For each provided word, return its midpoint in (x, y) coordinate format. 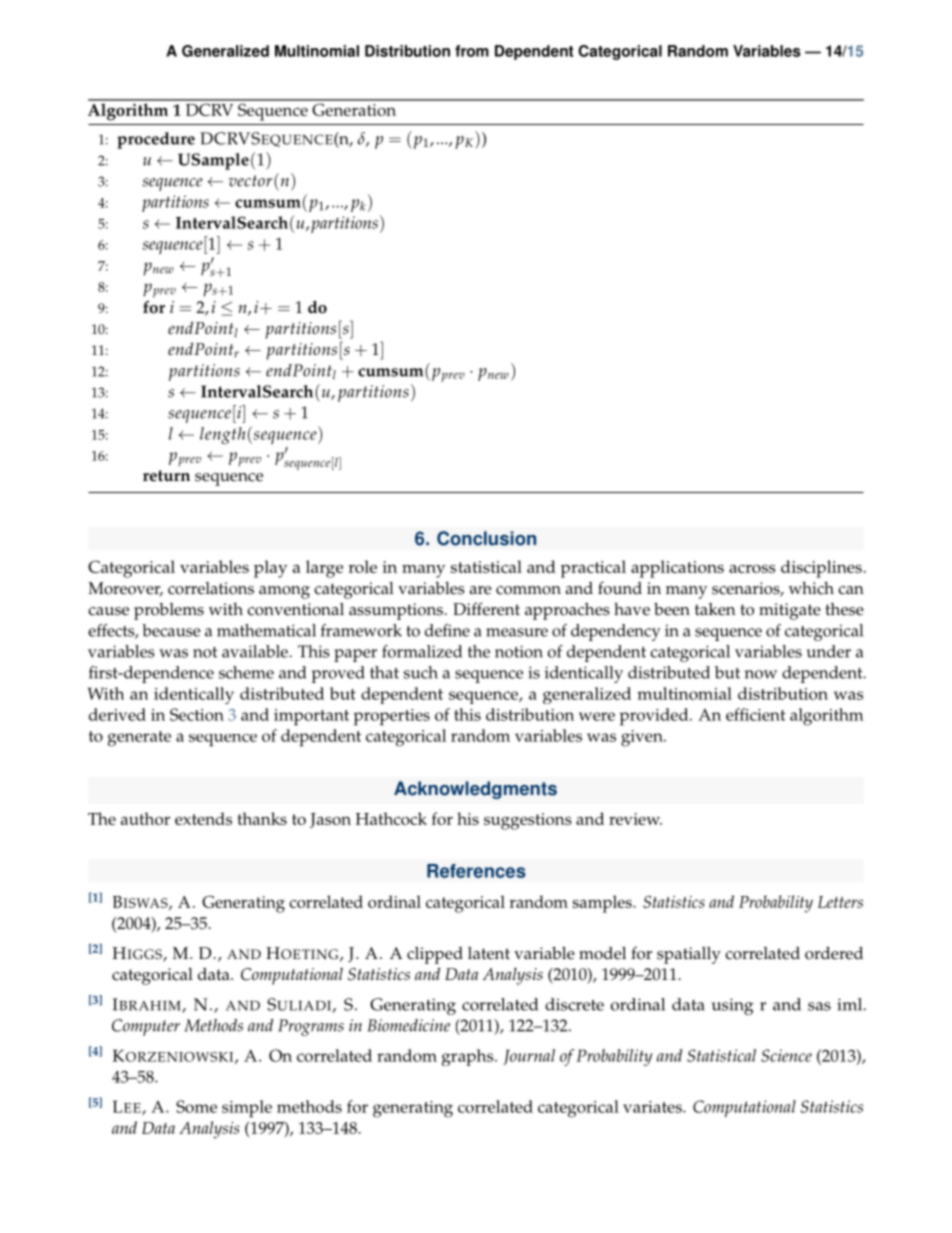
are (480, 590)
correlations (211, 588)
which (811, 588)
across (752, 569)
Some (196, 1106)
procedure (156, 140)
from (472, 51)
